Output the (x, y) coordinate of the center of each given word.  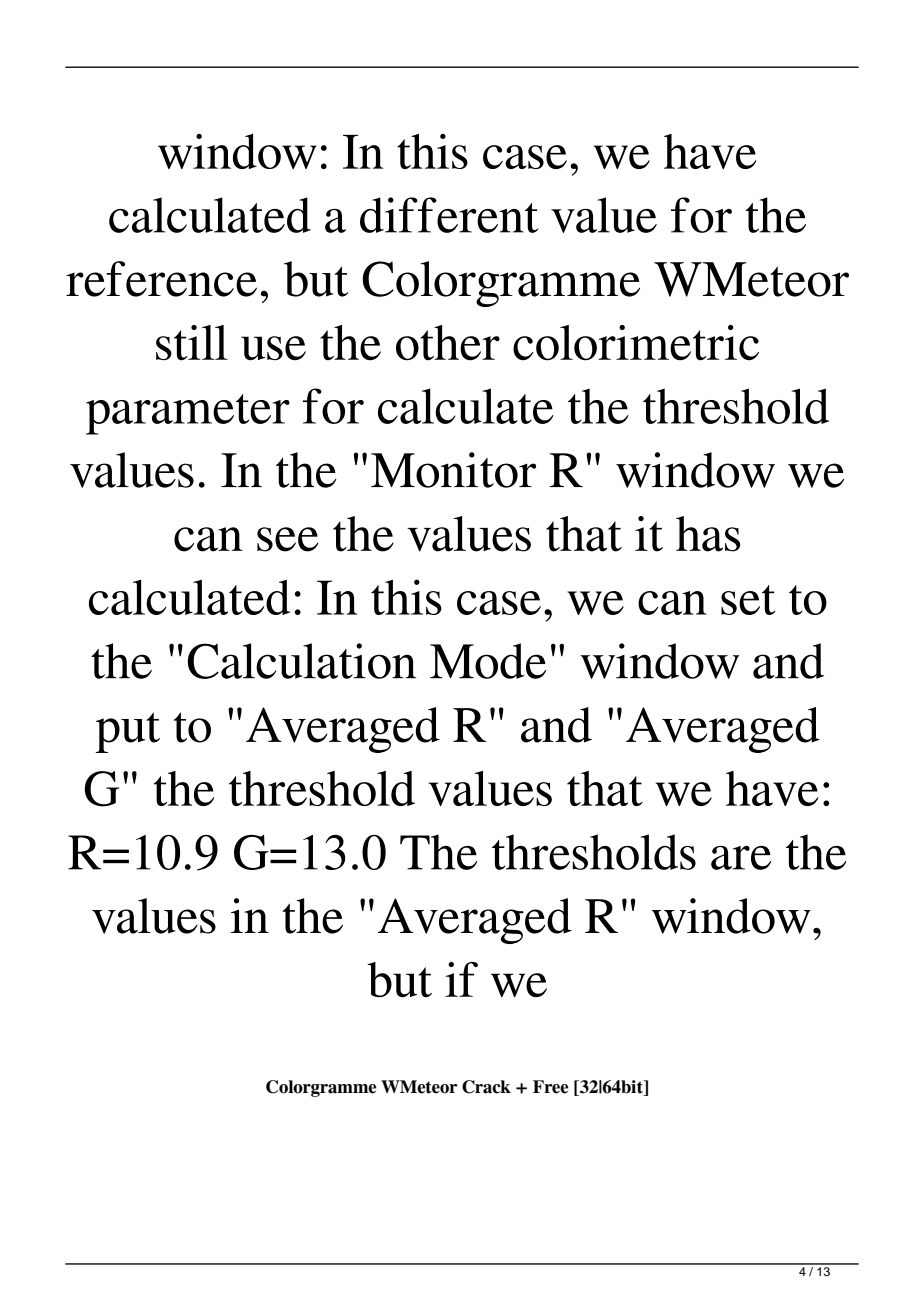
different (449, 215)
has (708, 534)
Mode (488, 661)
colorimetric (636, 343)
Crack (486, 1087)
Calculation (302, 661)
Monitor (453, 470)
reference (161, 279)
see (288, 539)
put (127, 732)
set (748, 600)
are (741, 858)
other (448, 343)
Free (551, 1087)
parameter (188, 414)
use (273, 348)
